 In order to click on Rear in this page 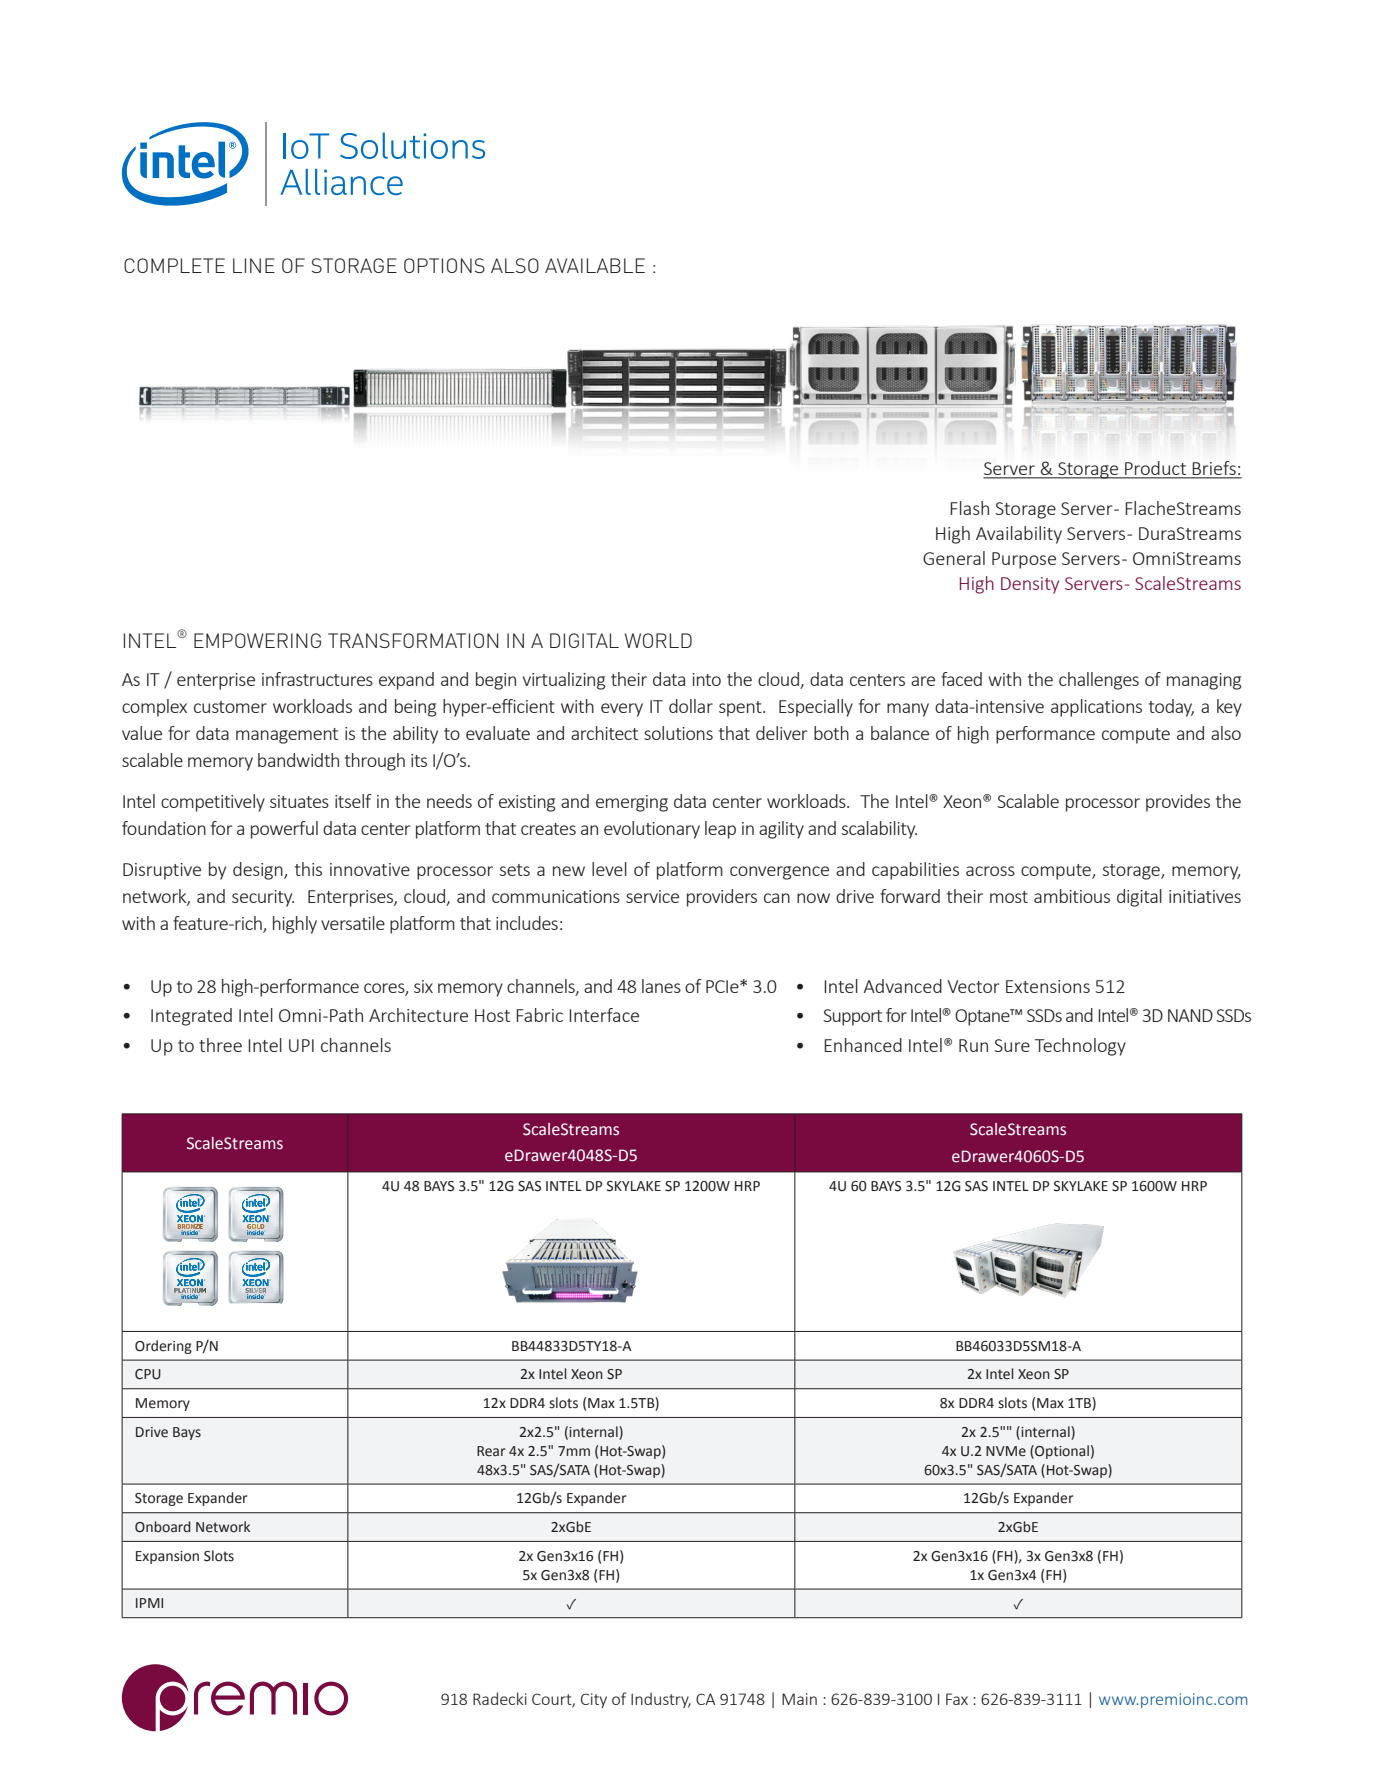, I will do `click(491, 1451)`.
